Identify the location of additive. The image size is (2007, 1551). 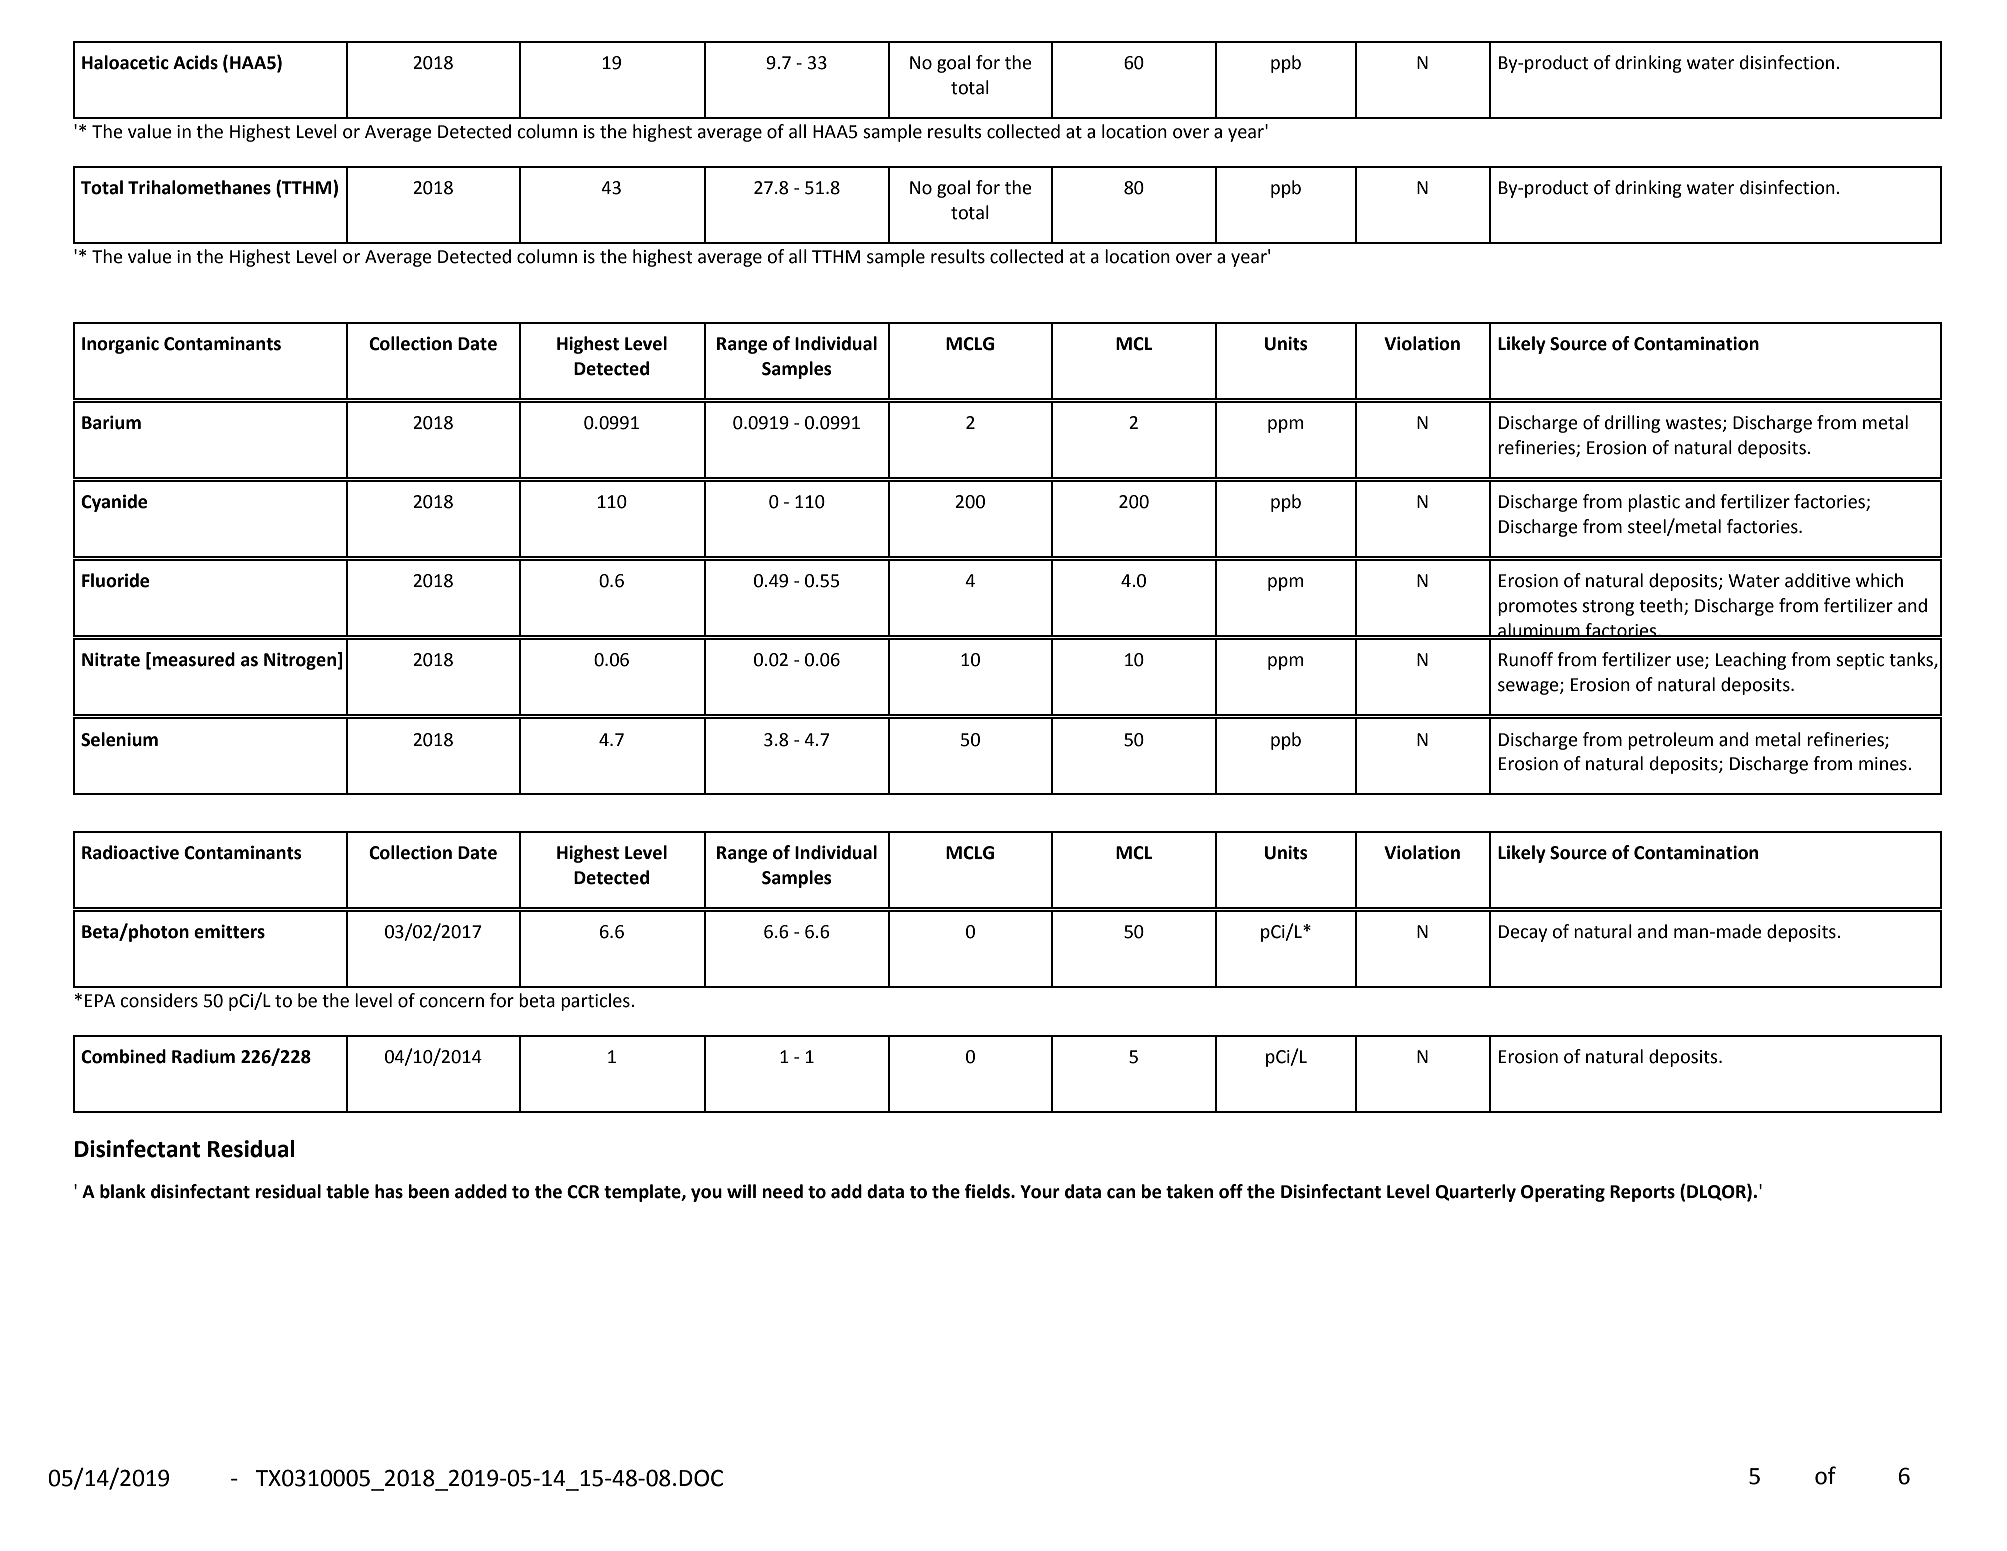
(1818, 580).
